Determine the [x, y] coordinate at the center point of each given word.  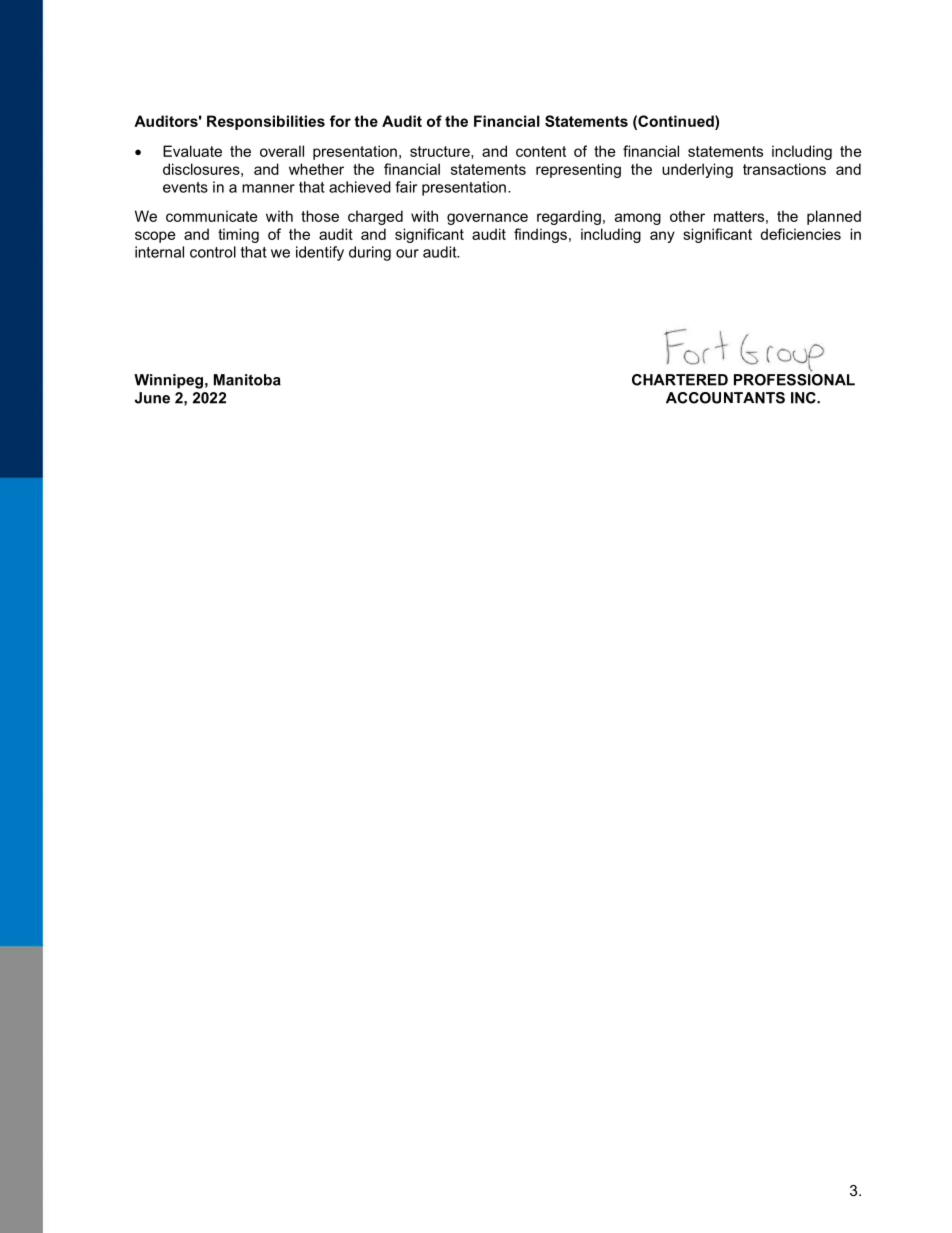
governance [487, 219]
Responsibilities [266, 122]
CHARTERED [680, 380]
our [407, 253]
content [541, 151]
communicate [212, 216]
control [213, 252]
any [662, 237]
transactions [784, 169]
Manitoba [247, 380]
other [687, 216]
